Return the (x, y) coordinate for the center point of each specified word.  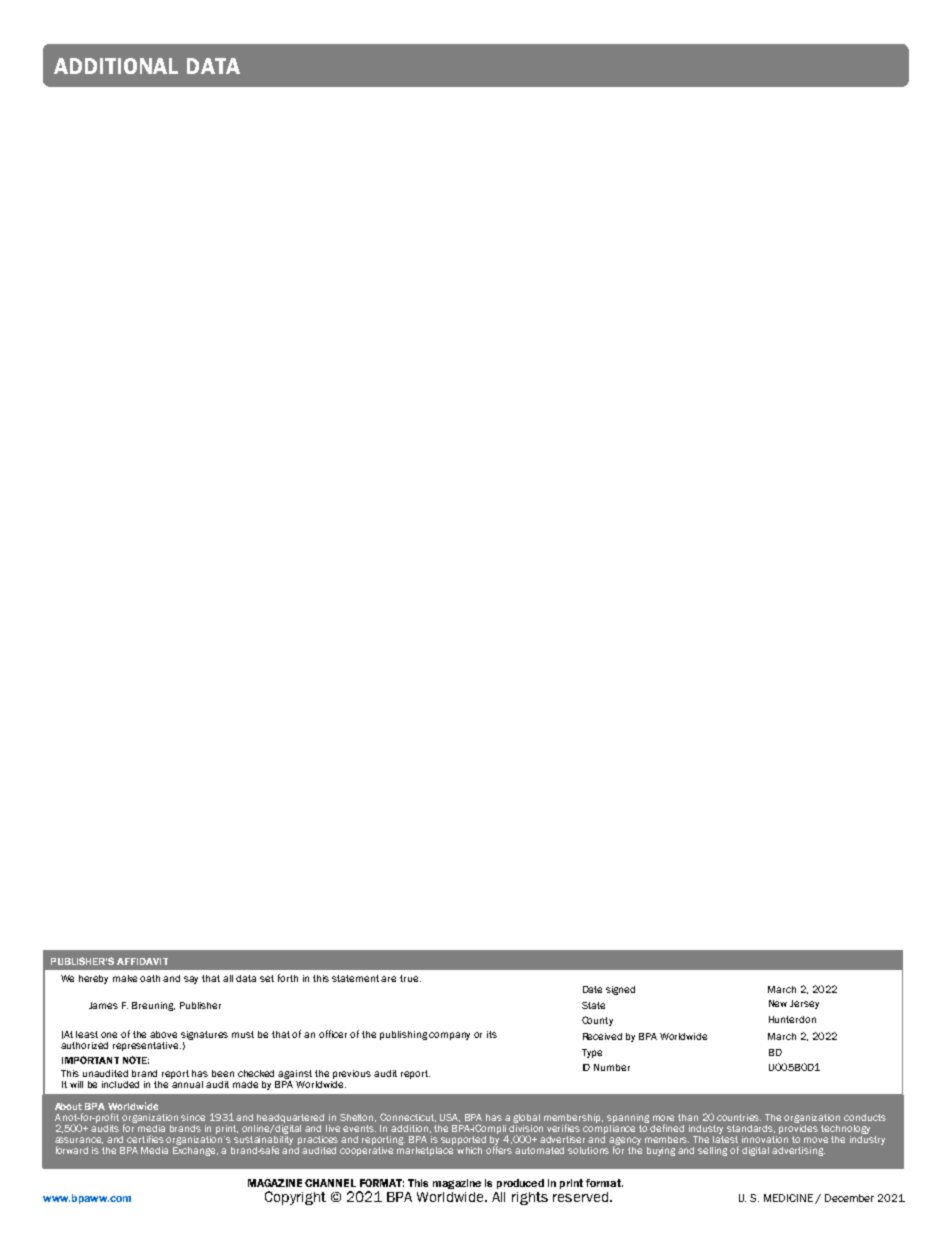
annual (187, 1083)
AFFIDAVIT (142, 961)
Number (612, 1067)
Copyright (295, 1198)
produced (520, 1184)
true (410, 978)
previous (352, 1074)
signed (620, 990)
